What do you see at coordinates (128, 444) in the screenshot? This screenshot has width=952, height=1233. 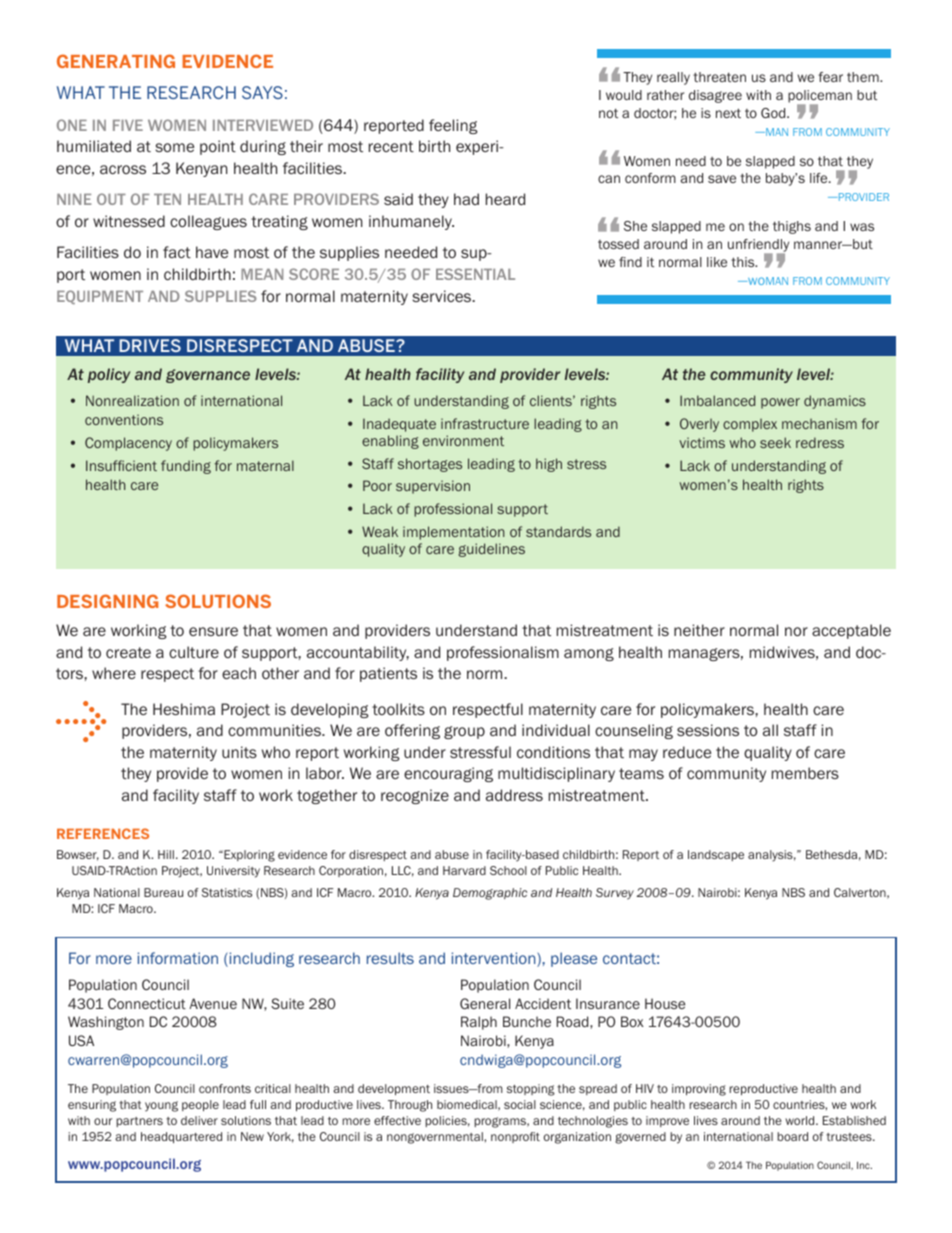 I see `Complacency` at bounding box center [128, 444].
